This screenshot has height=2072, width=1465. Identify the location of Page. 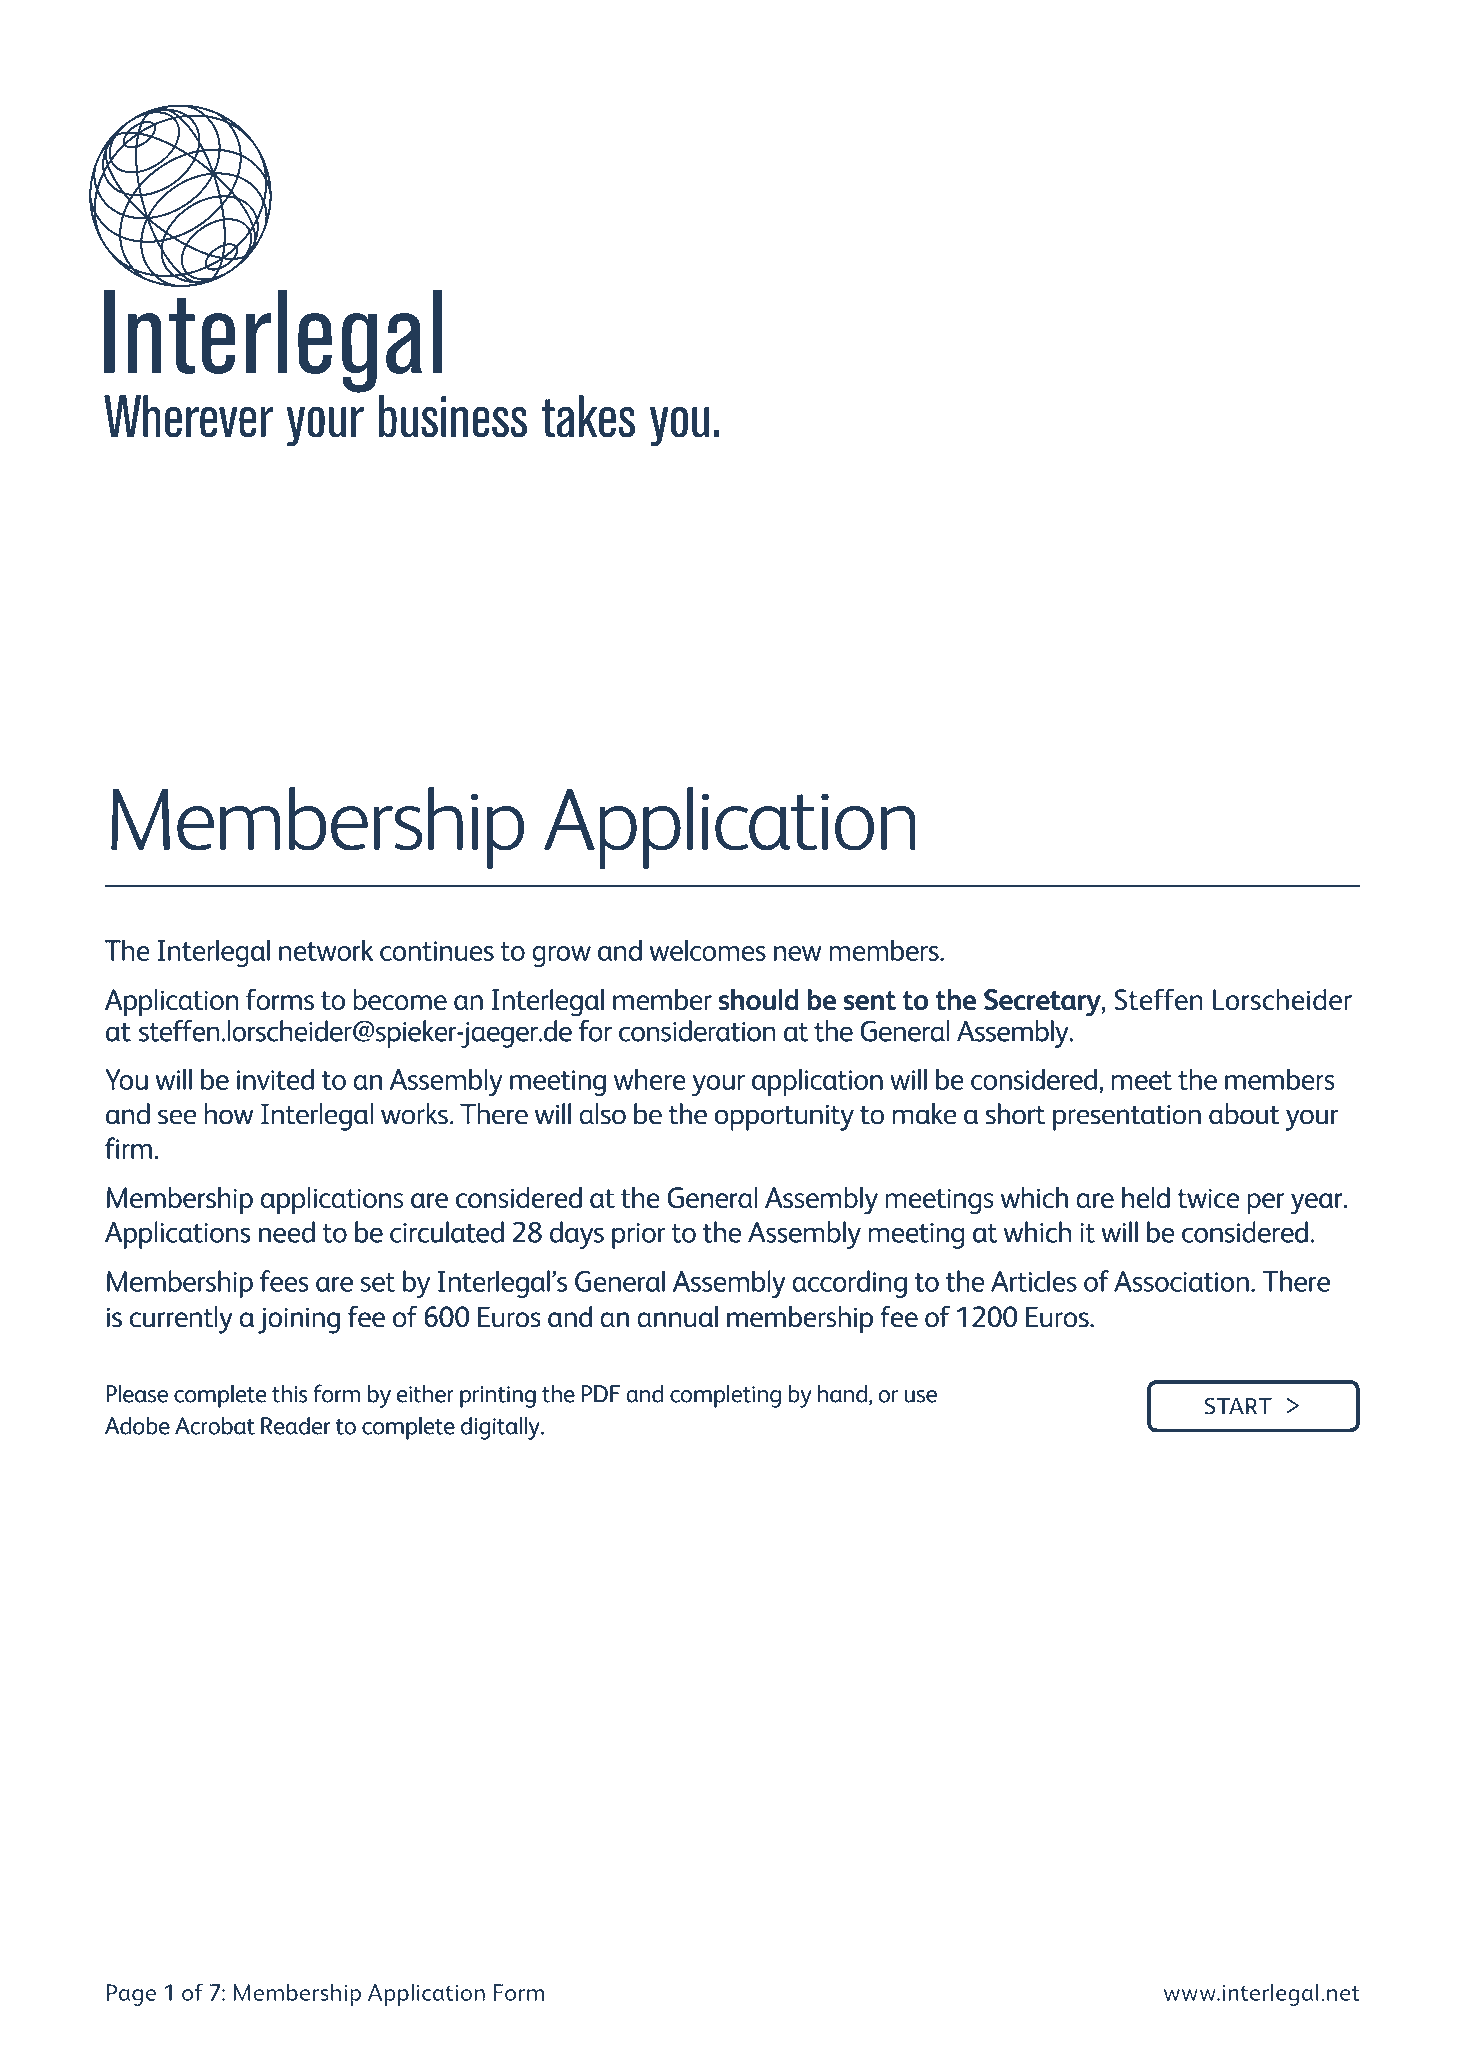
(131, 1995).
